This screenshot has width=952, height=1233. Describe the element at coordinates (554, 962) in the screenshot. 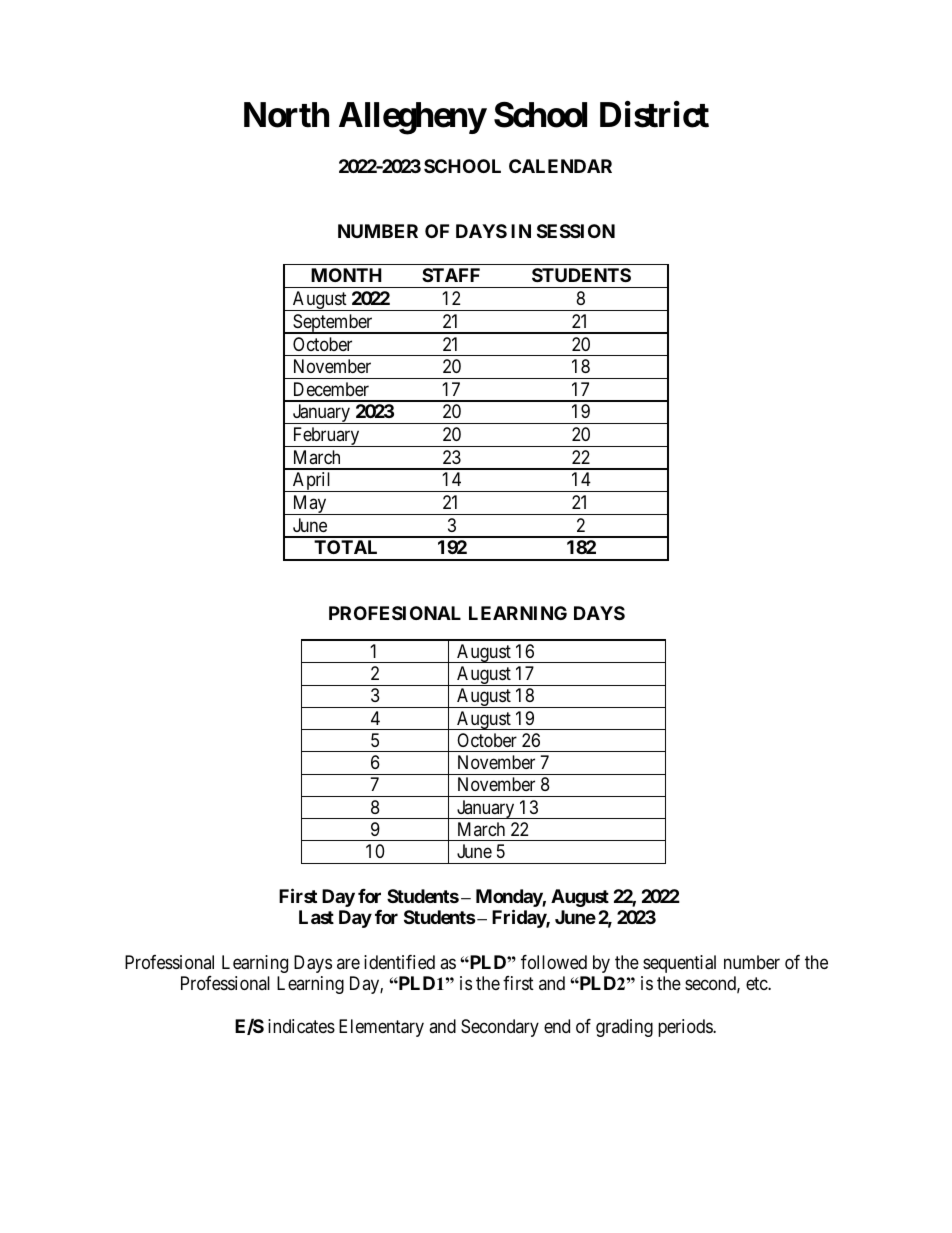

I see `followed` at that location.
